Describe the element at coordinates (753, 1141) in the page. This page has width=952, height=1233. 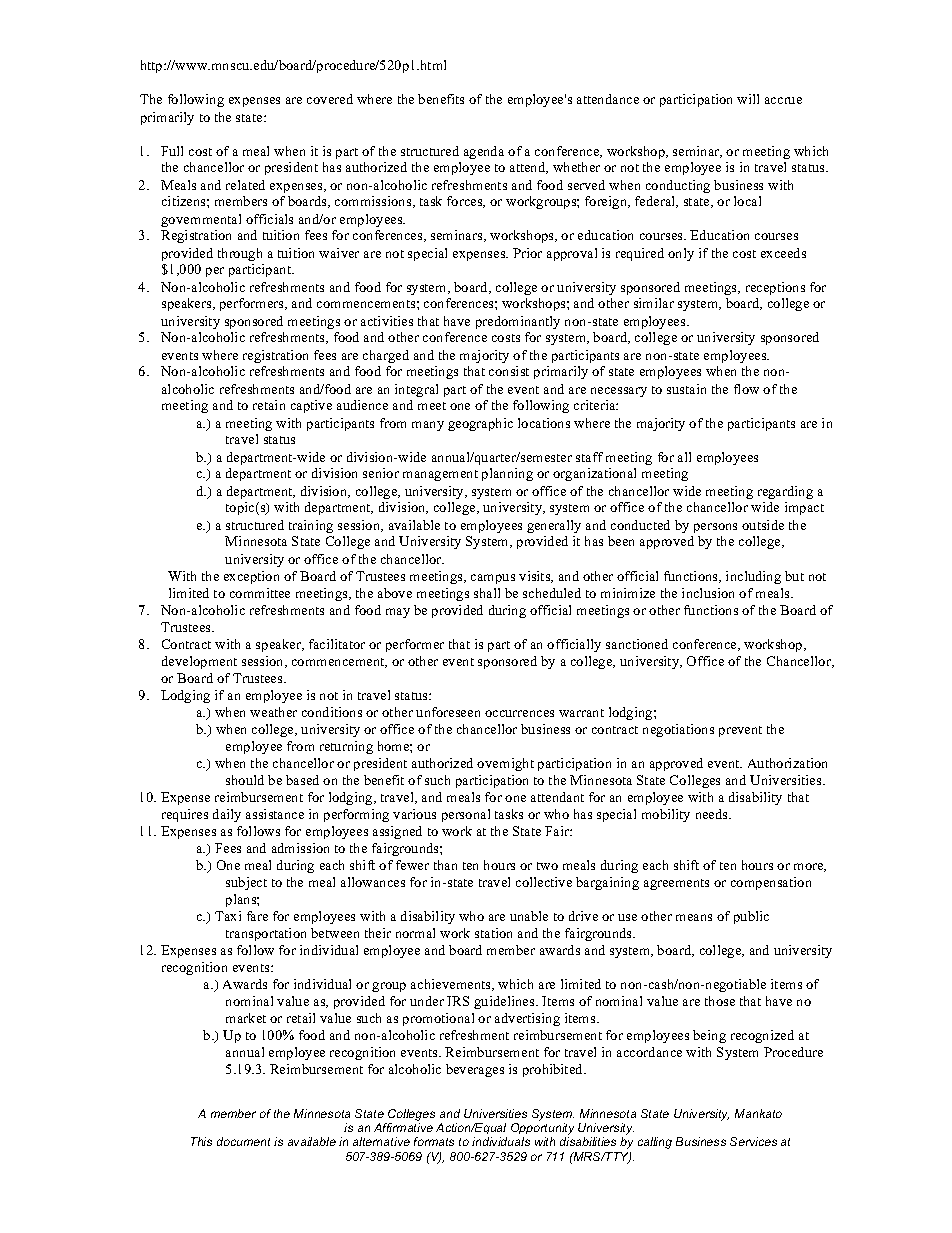
I see `Services` at that location.
